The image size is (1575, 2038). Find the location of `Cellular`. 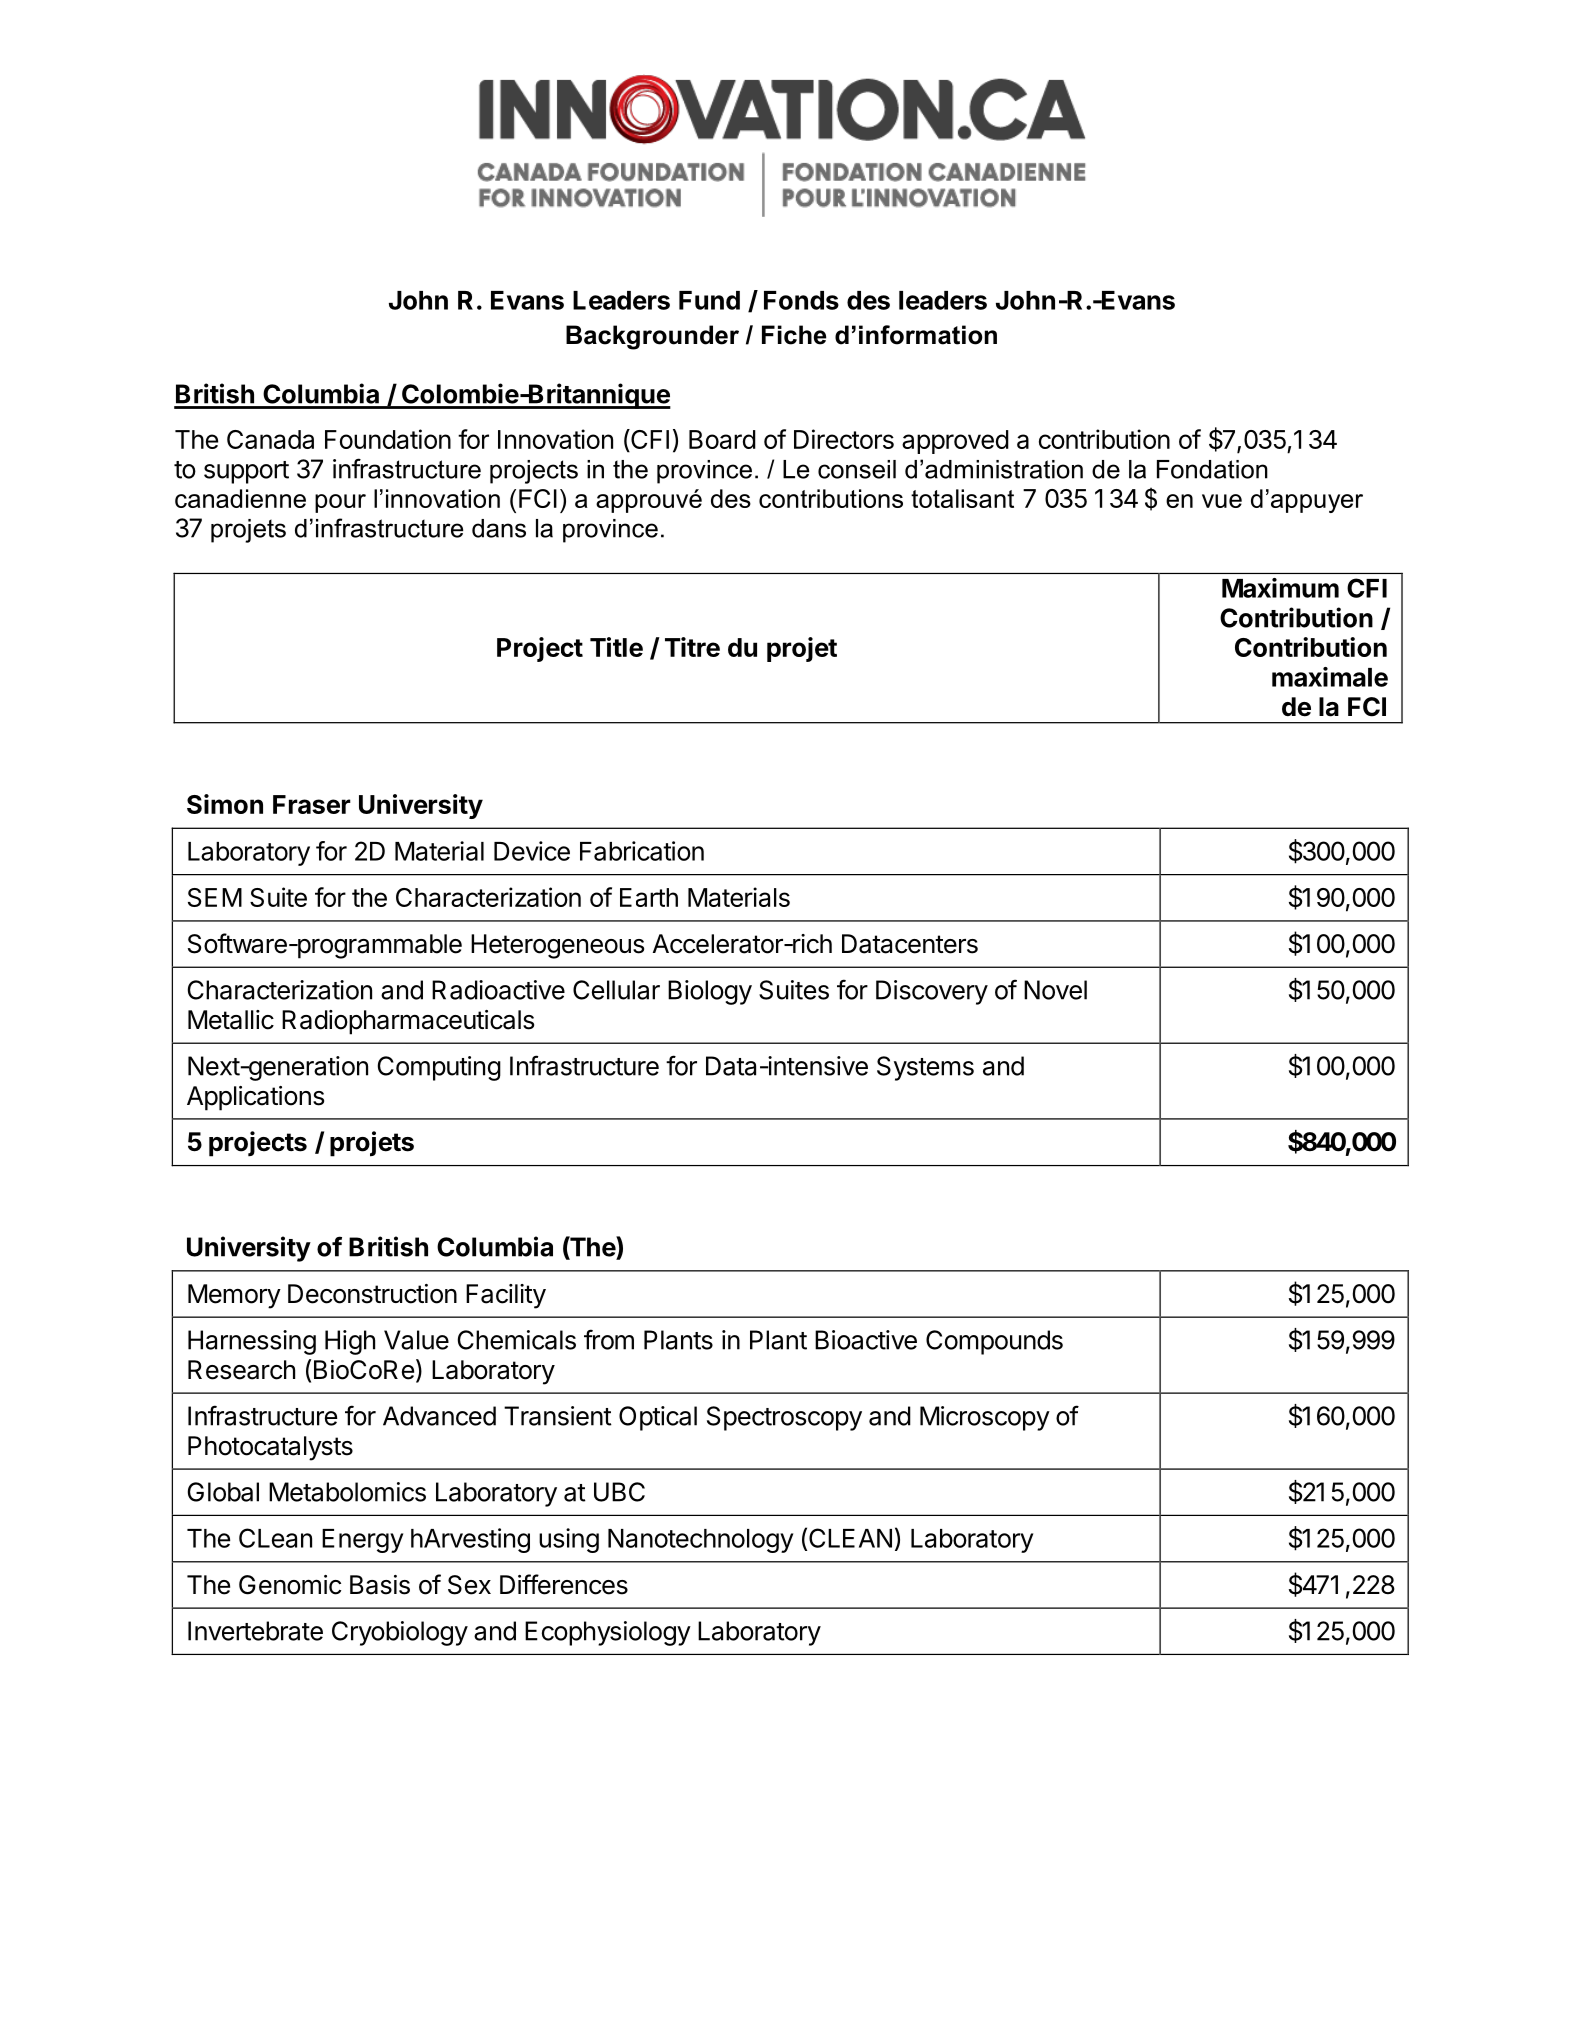

Cellular is located at coordinates (616, 990).
